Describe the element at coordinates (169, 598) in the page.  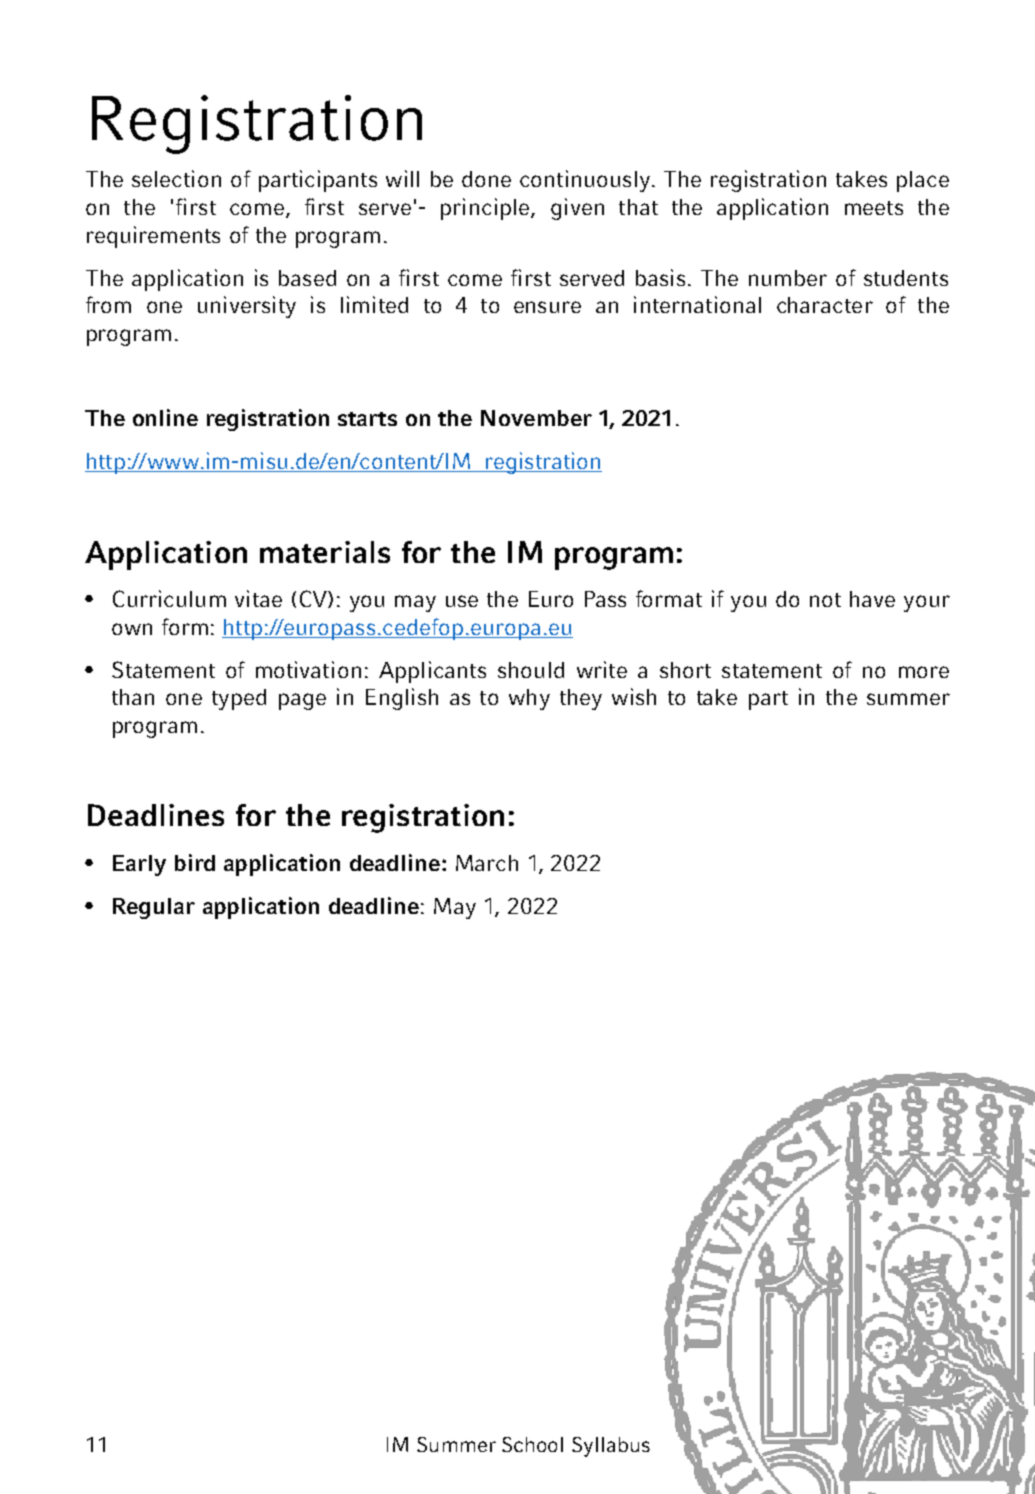
I see `Curriculum` at that location.
